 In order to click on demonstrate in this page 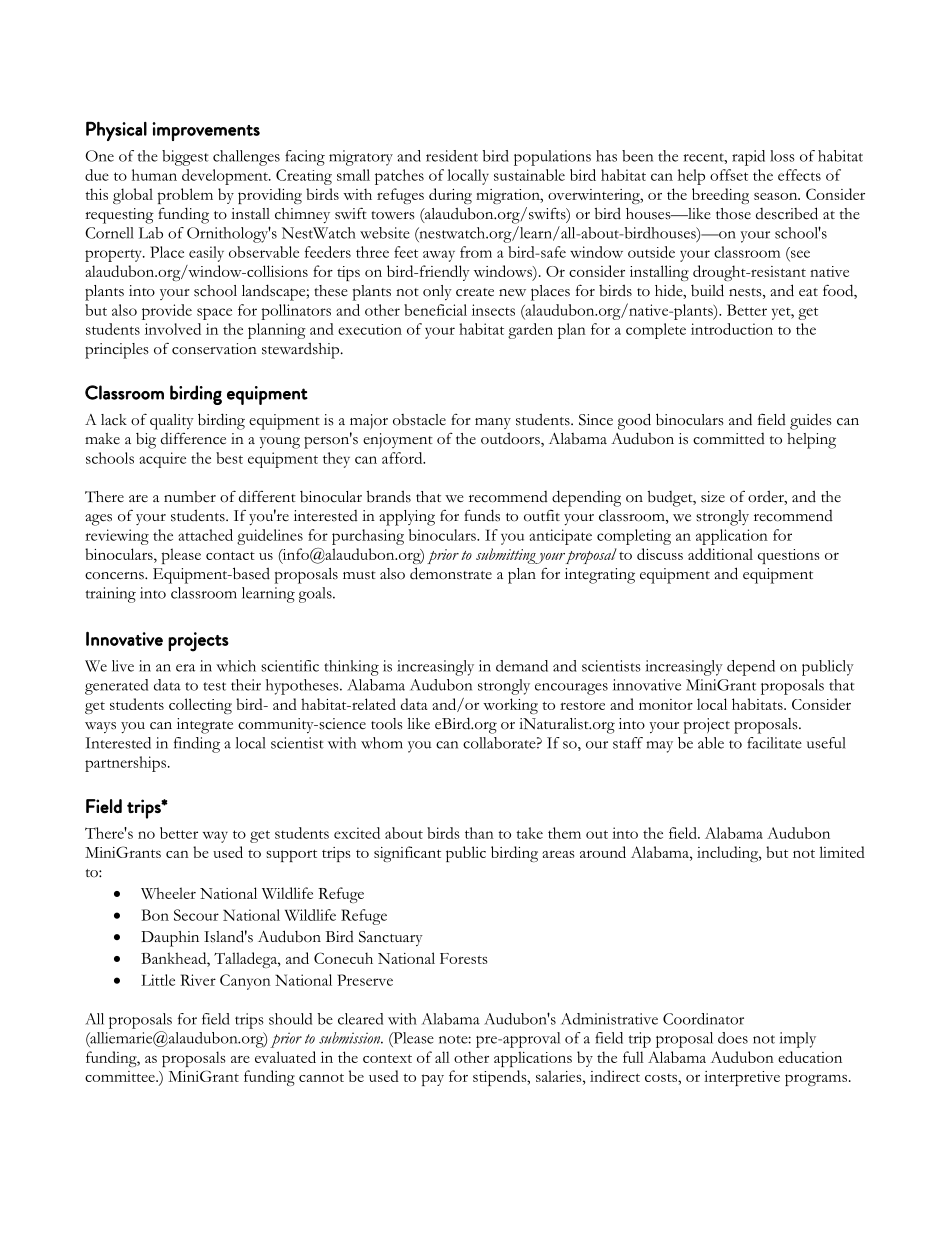, I will do `click(451, 573)`.
